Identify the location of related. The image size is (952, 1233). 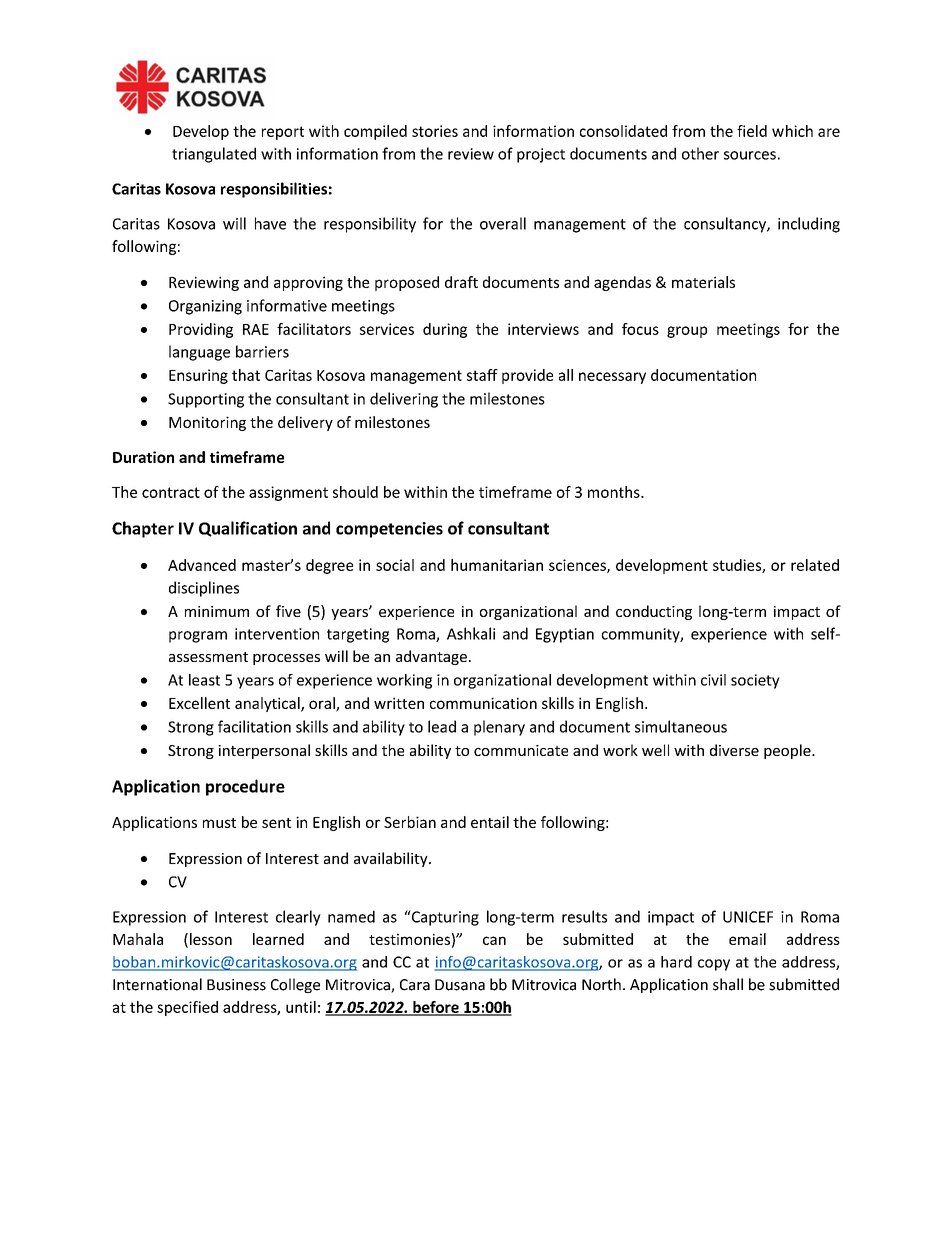
(815, 565).
